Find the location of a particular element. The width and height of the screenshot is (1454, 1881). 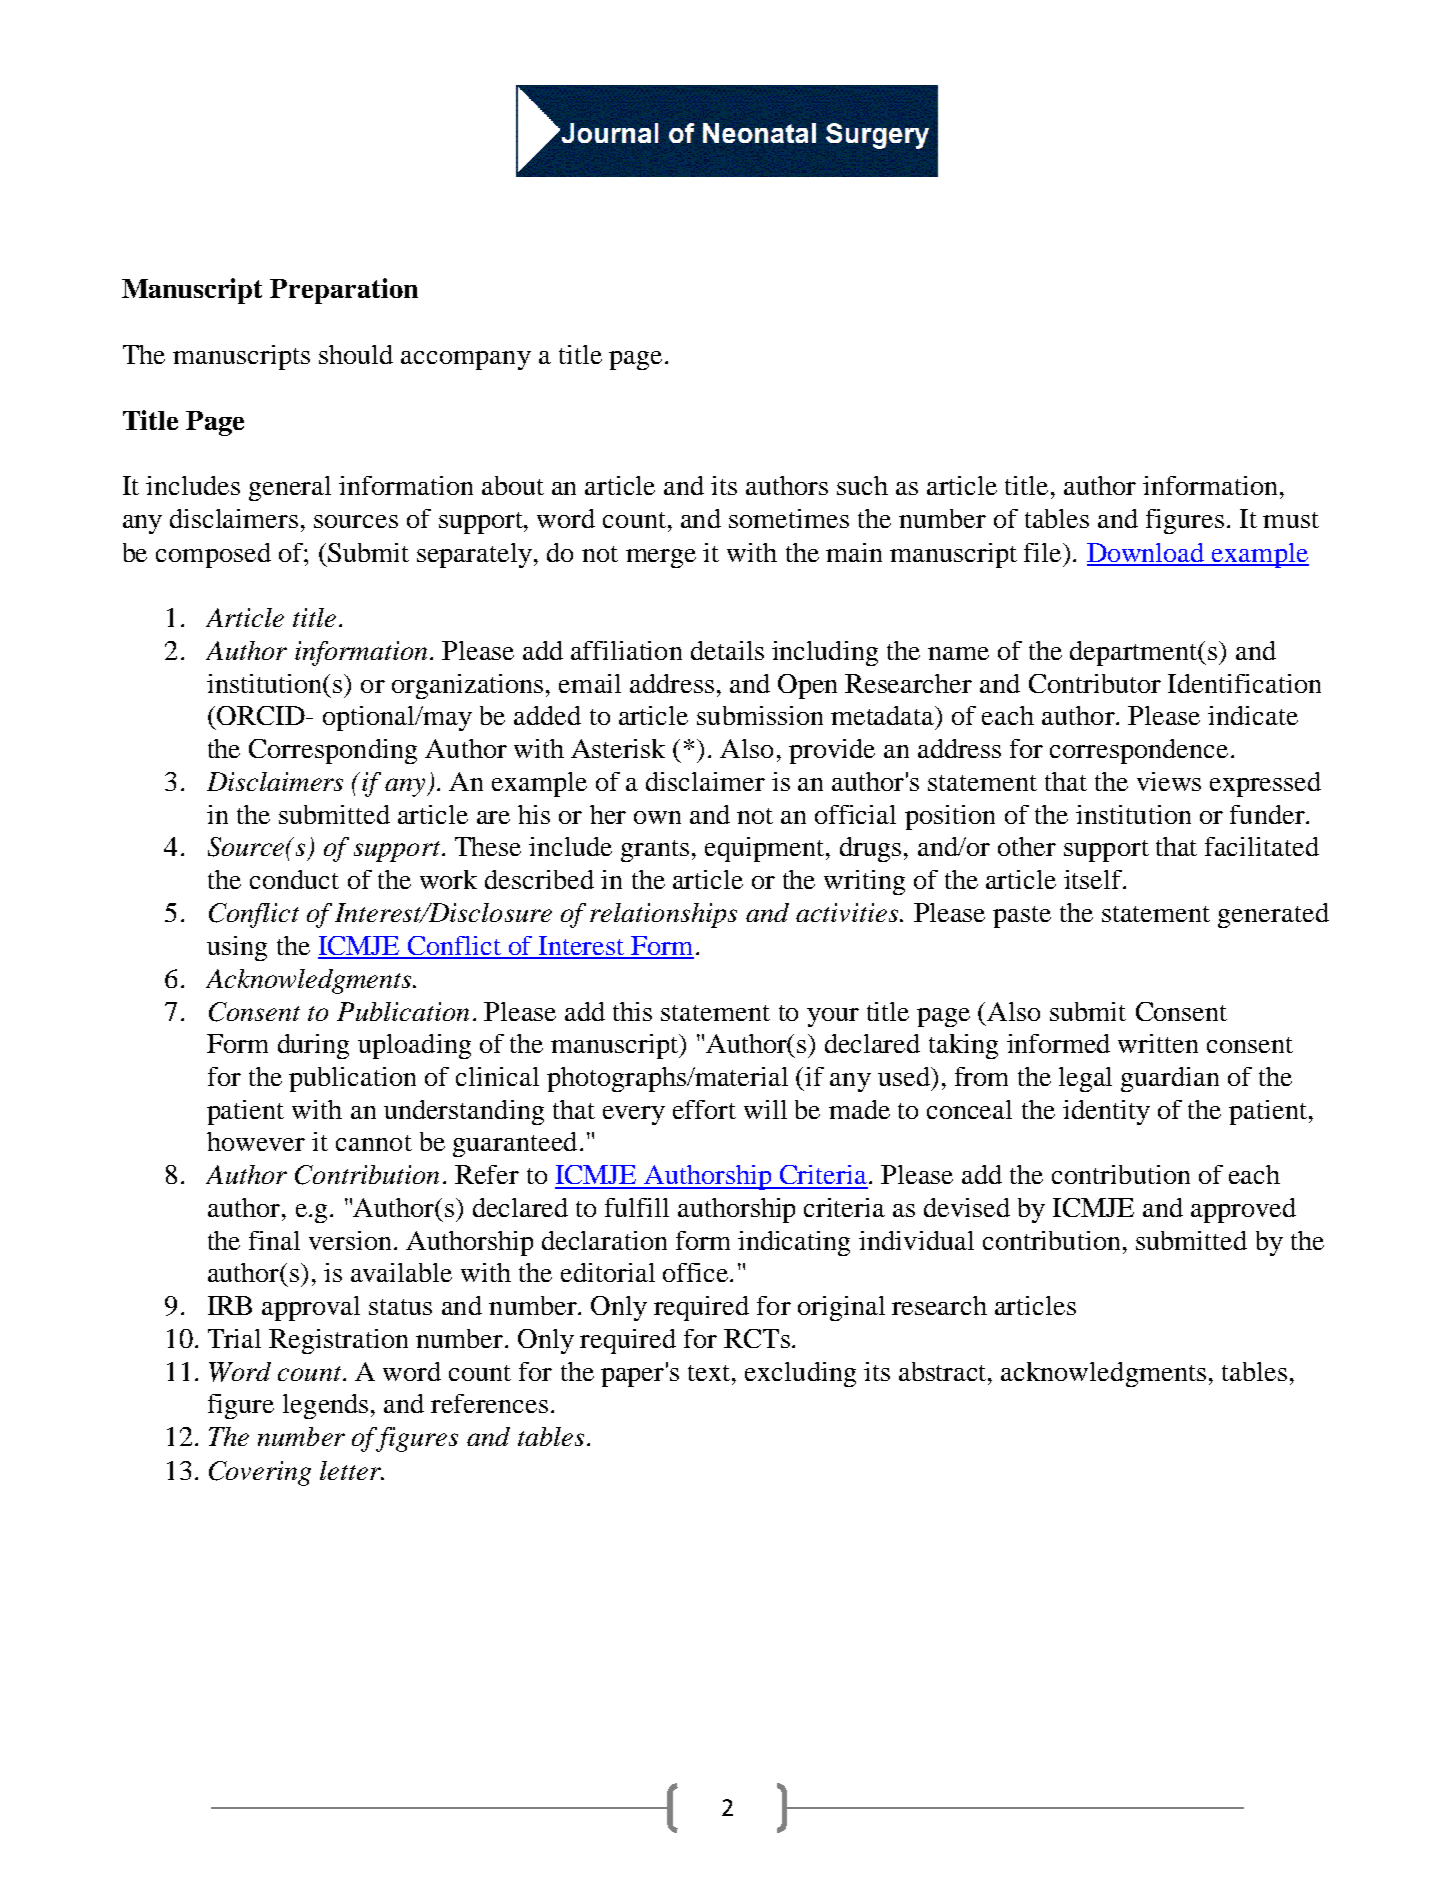

accompany is located at coordinates (466, 360).
